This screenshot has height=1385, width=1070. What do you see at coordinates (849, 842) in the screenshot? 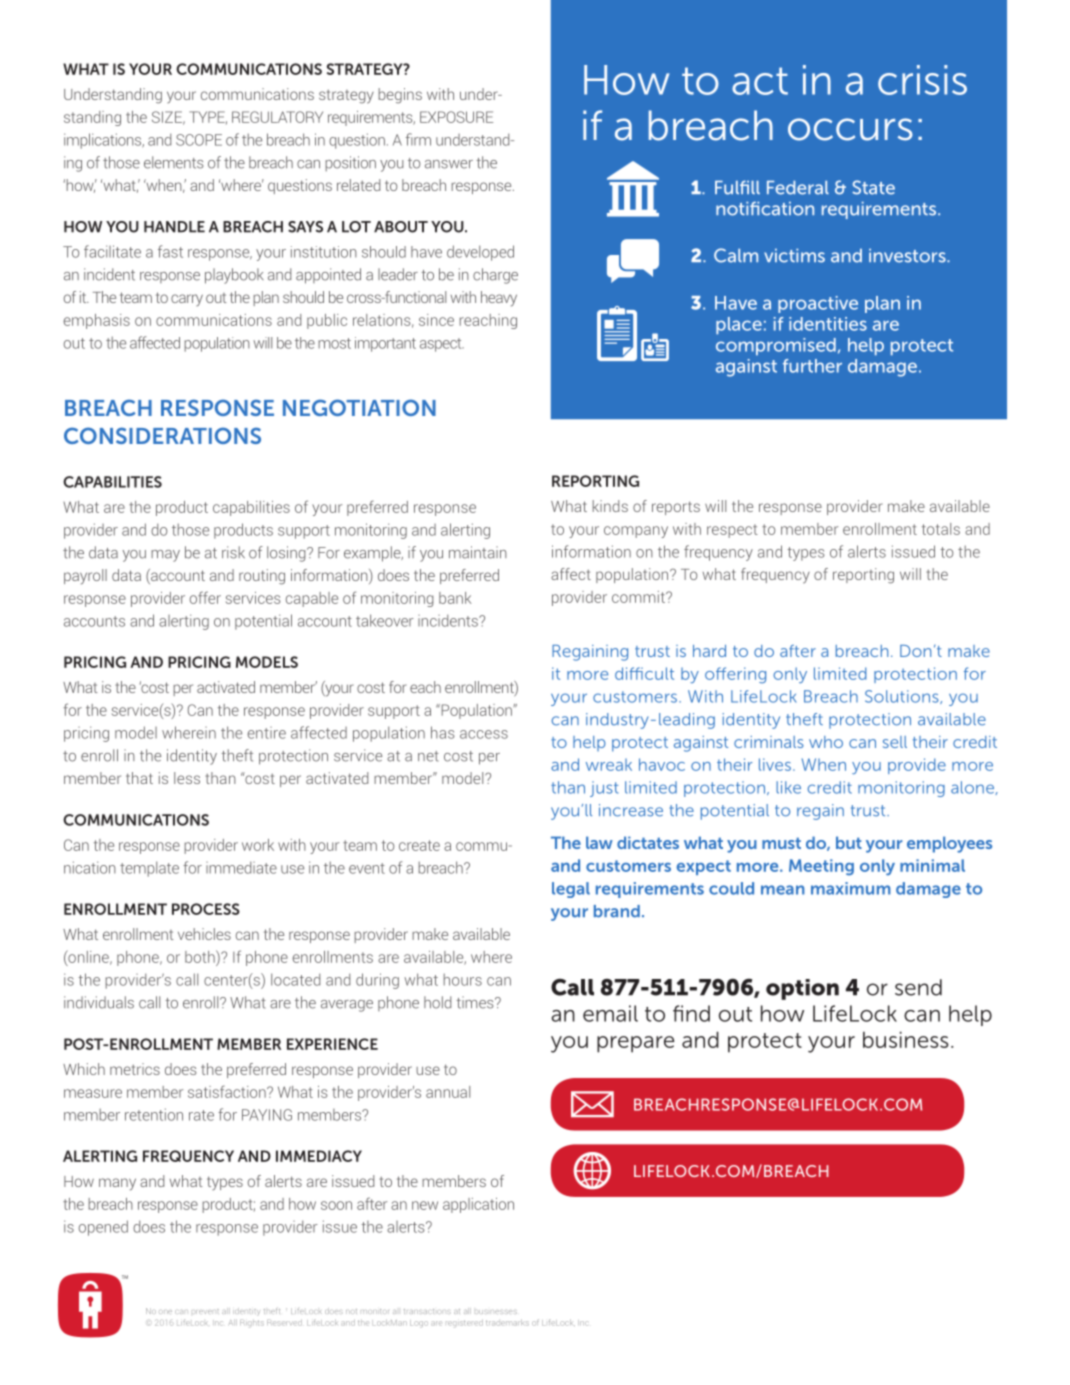
I see `but` at bounding box center [849, 842].
